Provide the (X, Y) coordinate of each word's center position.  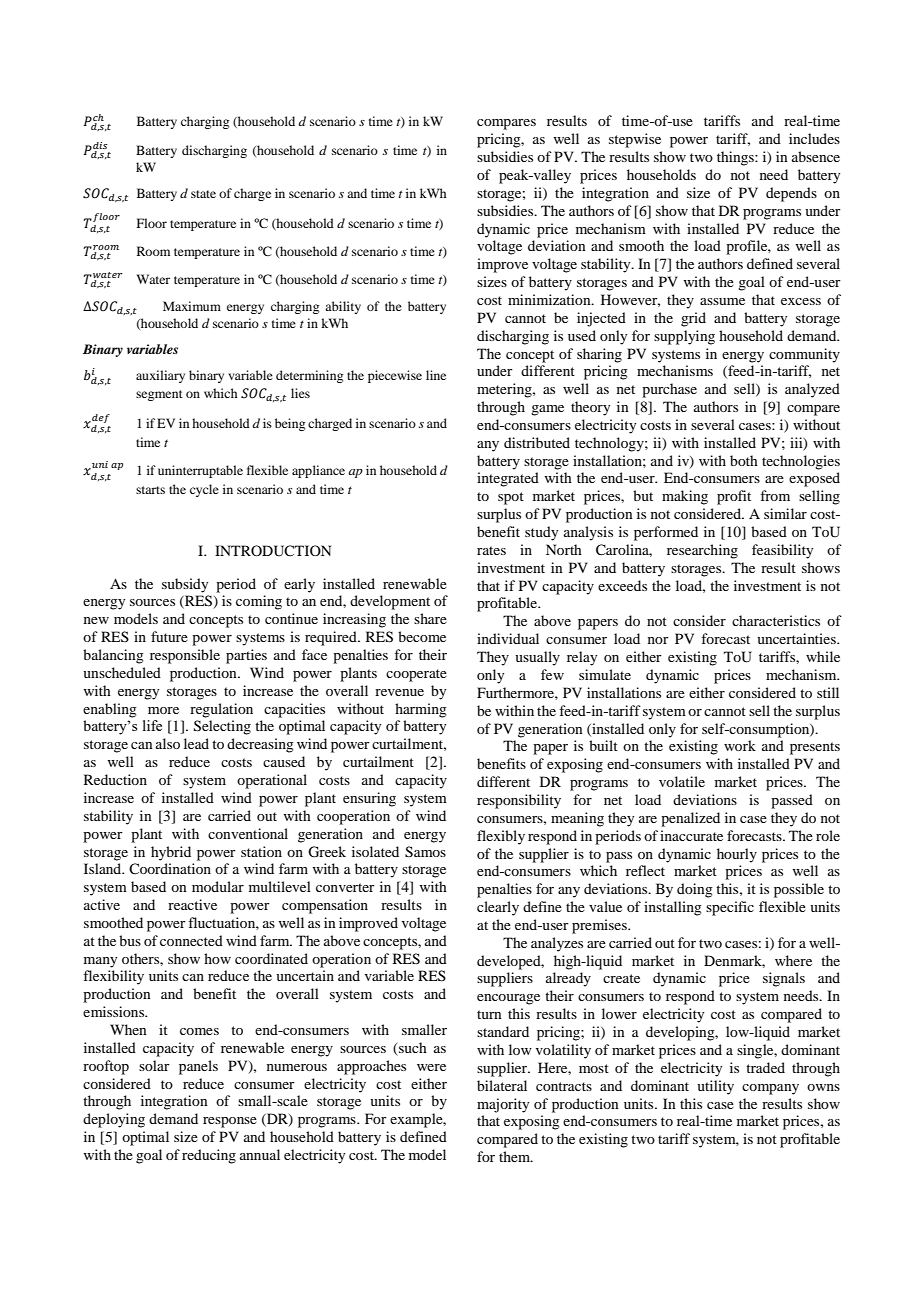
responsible (185, 656)
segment (159, 395)
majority (503, 1105)
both (744, 460)
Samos (425, 852)
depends (791, 194)
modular (218, 886)
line (436, 375)
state (203, 194)
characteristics (776, 620)
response (230, 1122)
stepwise (635, 140)
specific (730, 908)
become (422, 636)
